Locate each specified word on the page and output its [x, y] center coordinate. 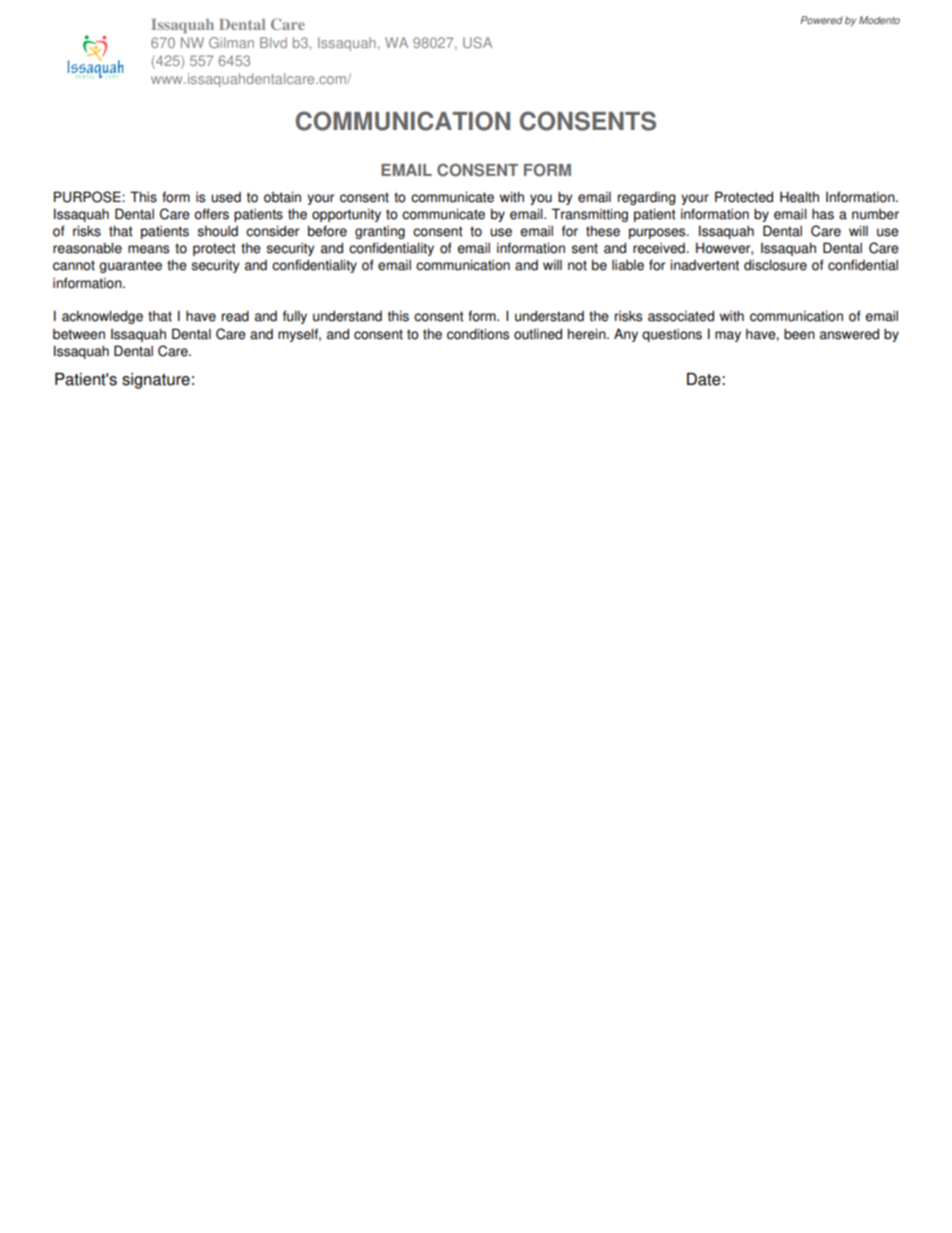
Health [799, 197]
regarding [646, 198]
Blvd [273, 42]
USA [477, 42]
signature [156, 381]
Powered [821, 20]
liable [628, 265]
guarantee [130, 266]
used [226, 197]
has [823, 214]
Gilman [231, 42]
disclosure [775, 265]
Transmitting [590, 215]
